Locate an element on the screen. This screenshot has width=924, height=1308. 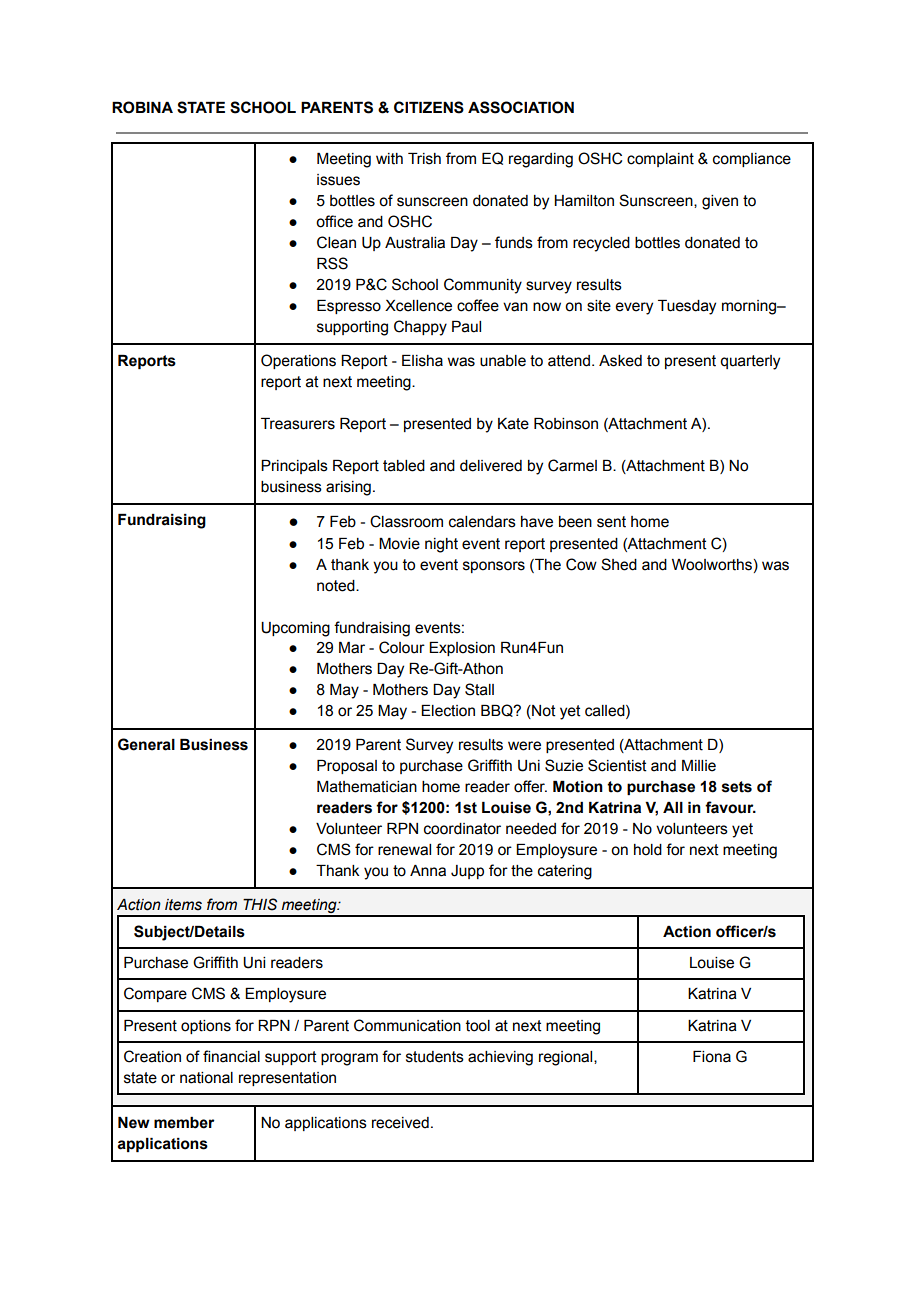
complaint is located at coordinates (660, 160).
